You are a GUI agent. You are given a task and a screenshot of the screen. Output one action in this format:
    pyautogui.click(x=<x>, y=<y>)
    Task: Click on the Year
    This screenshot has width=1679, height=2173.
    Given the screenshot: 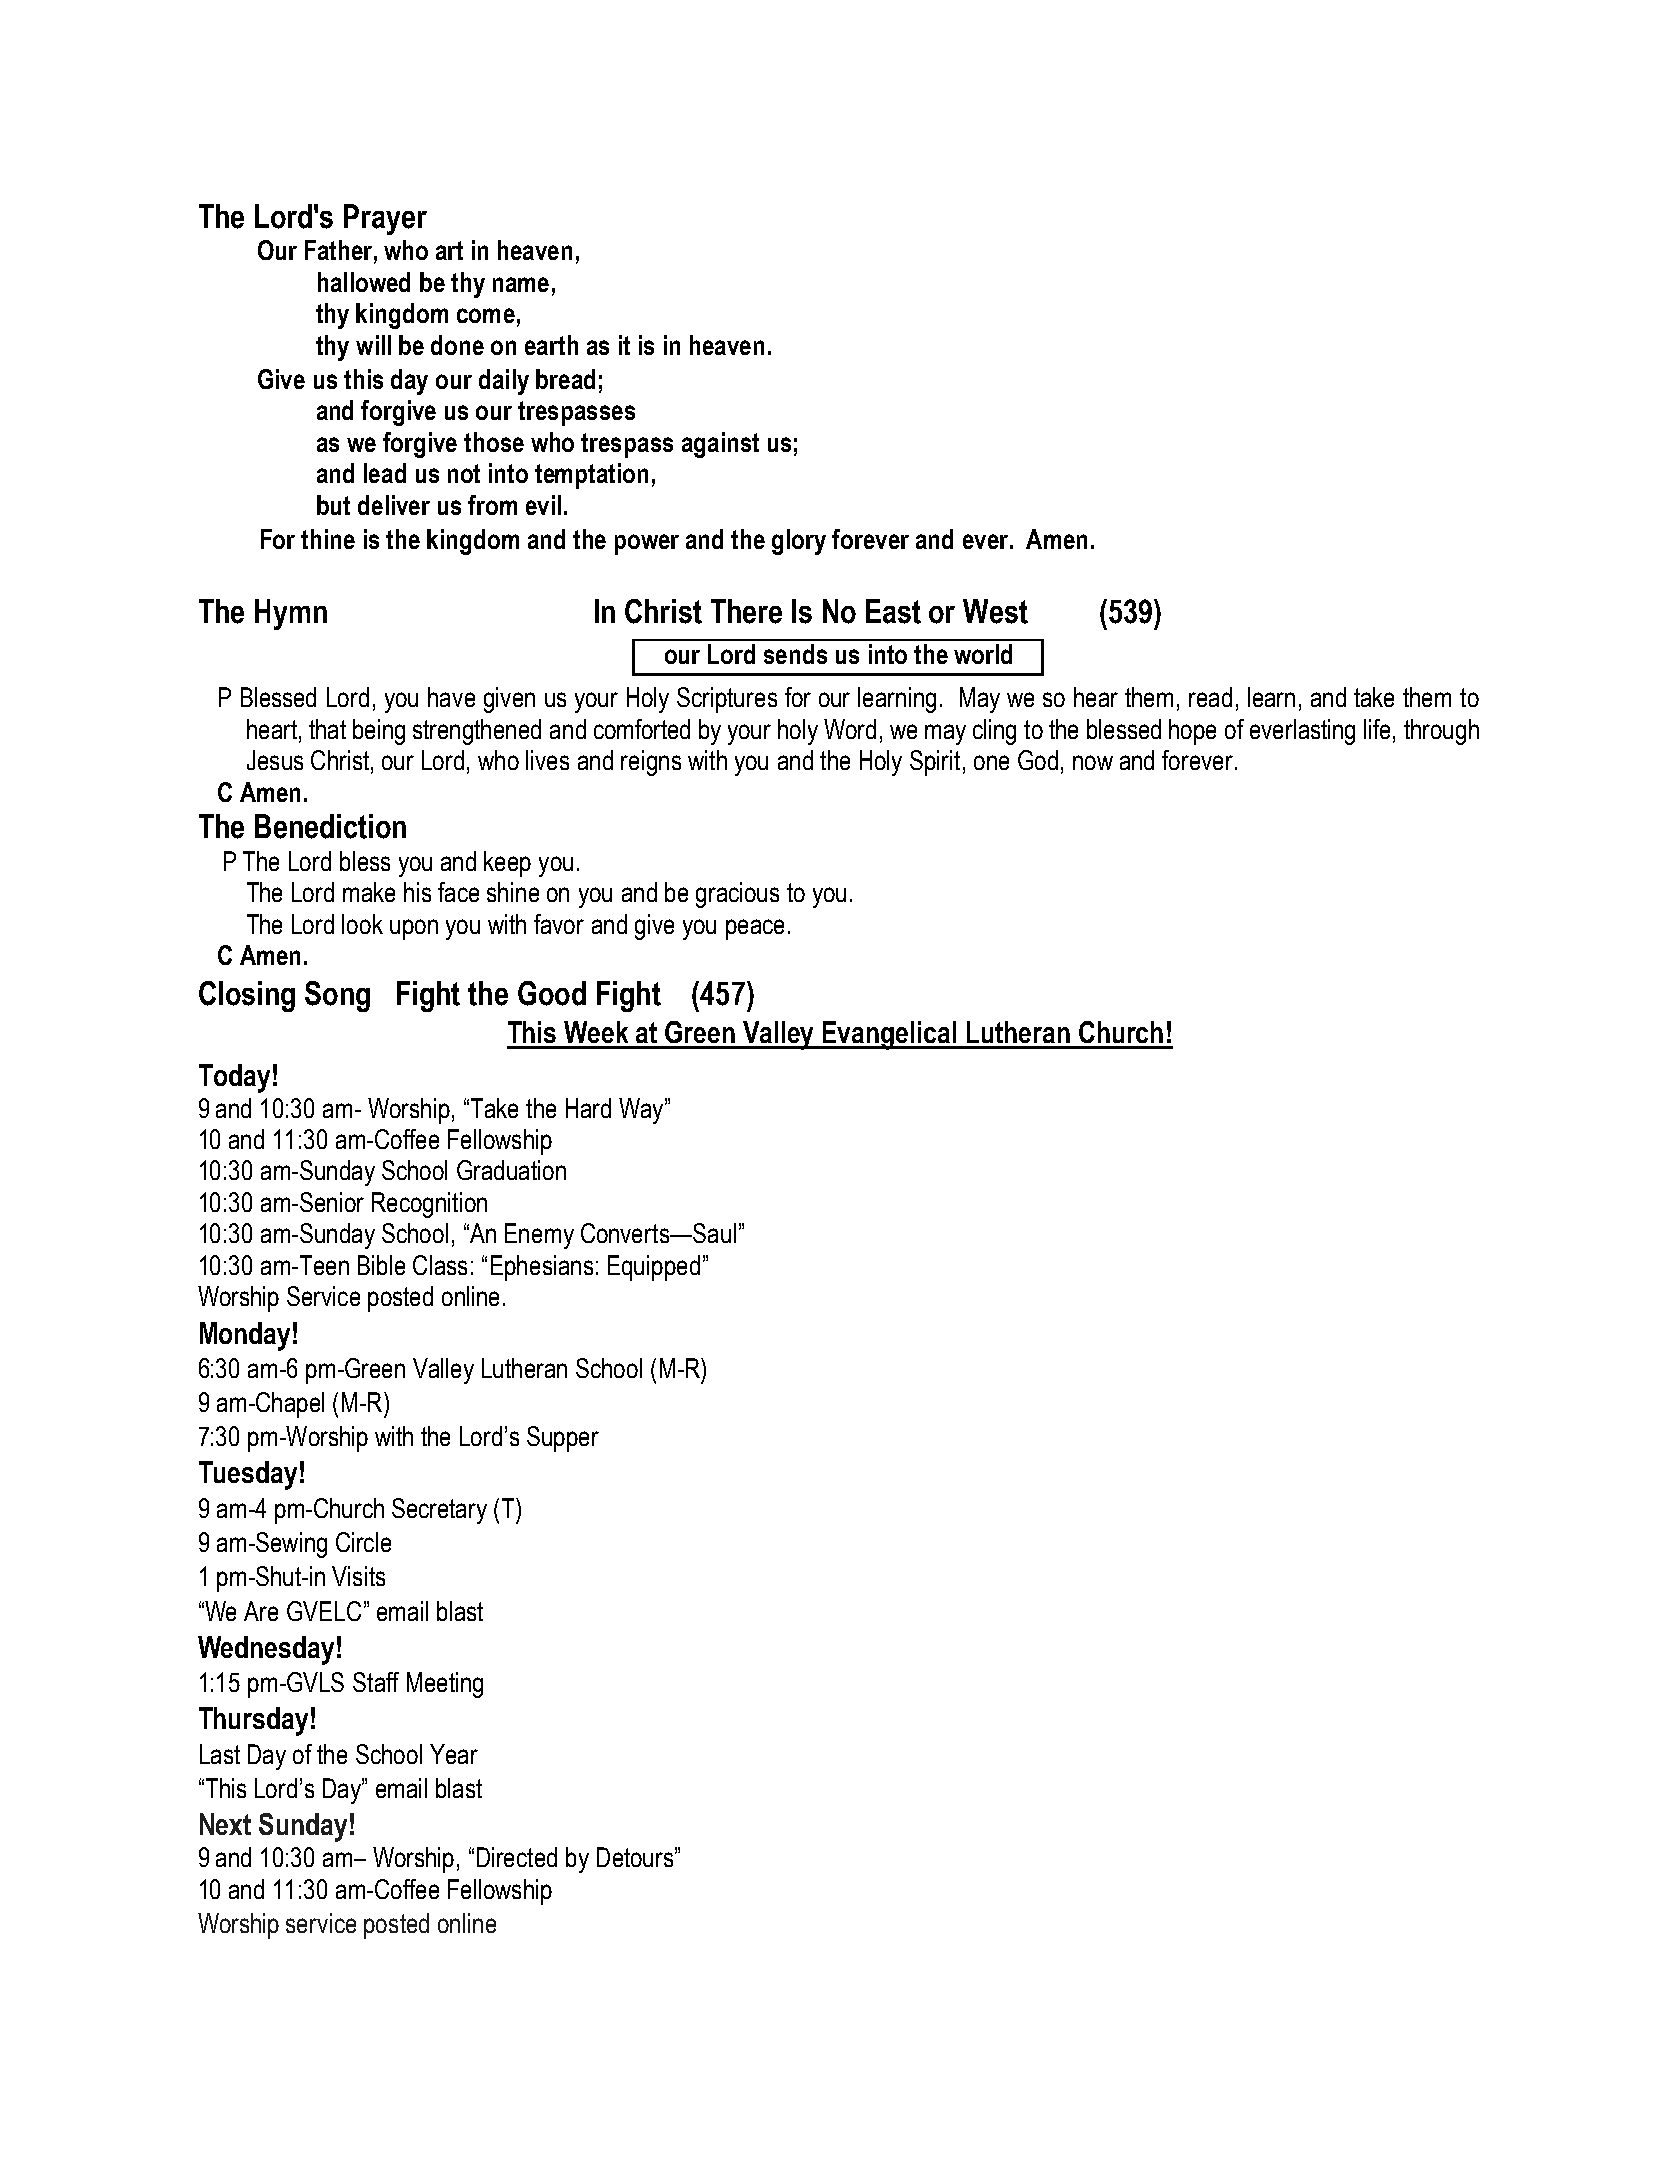 What is the action you would take?
    pyautogui.click(x=454, y=1754)
